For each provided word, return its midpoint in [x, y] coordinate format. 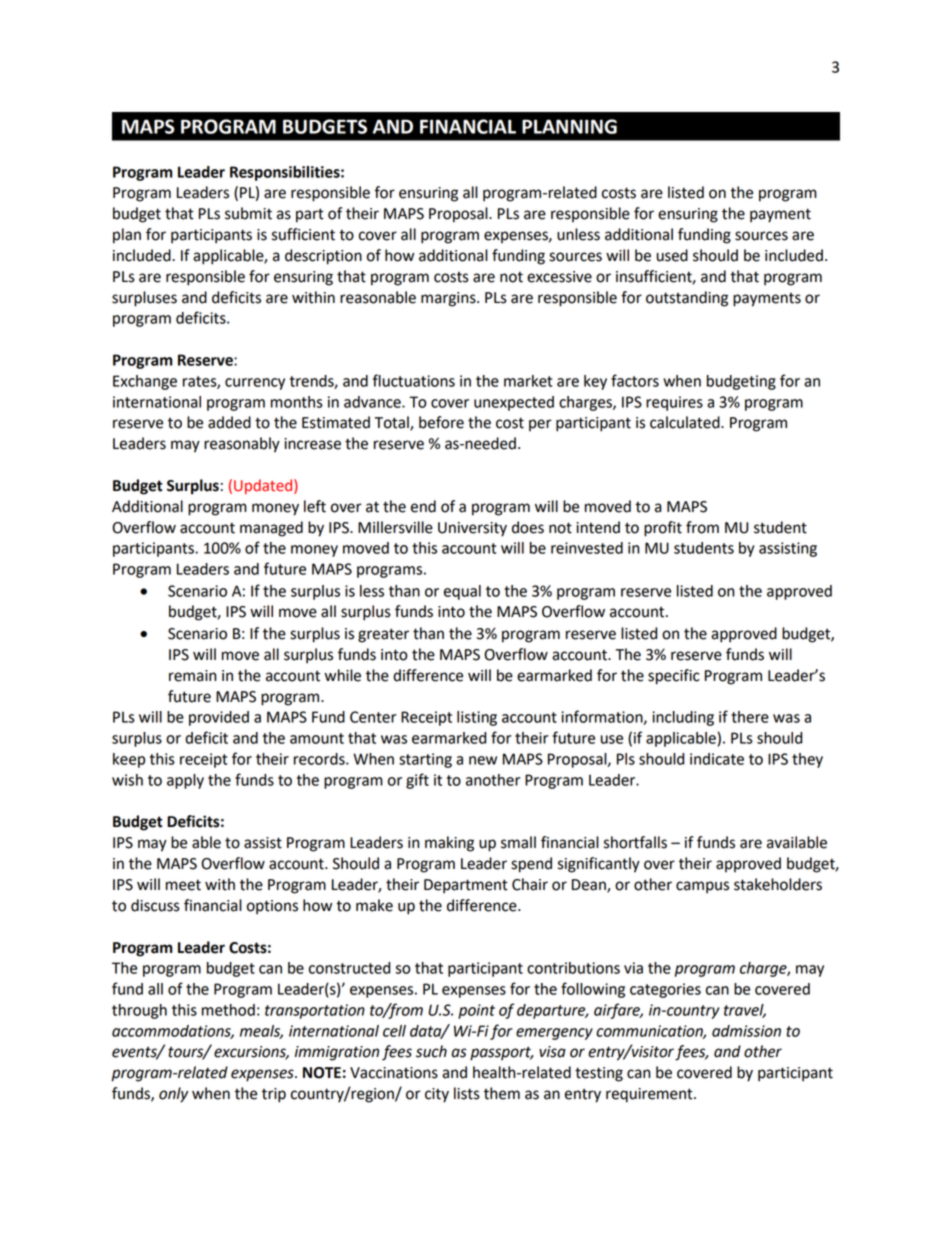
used [672, 255]
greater [383, 635]
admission [746, 1031]
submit [248, 213]
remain [192, 676]
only [173, 1095]
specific [674, 677]
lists [467, 1093]
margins [449, 299]
